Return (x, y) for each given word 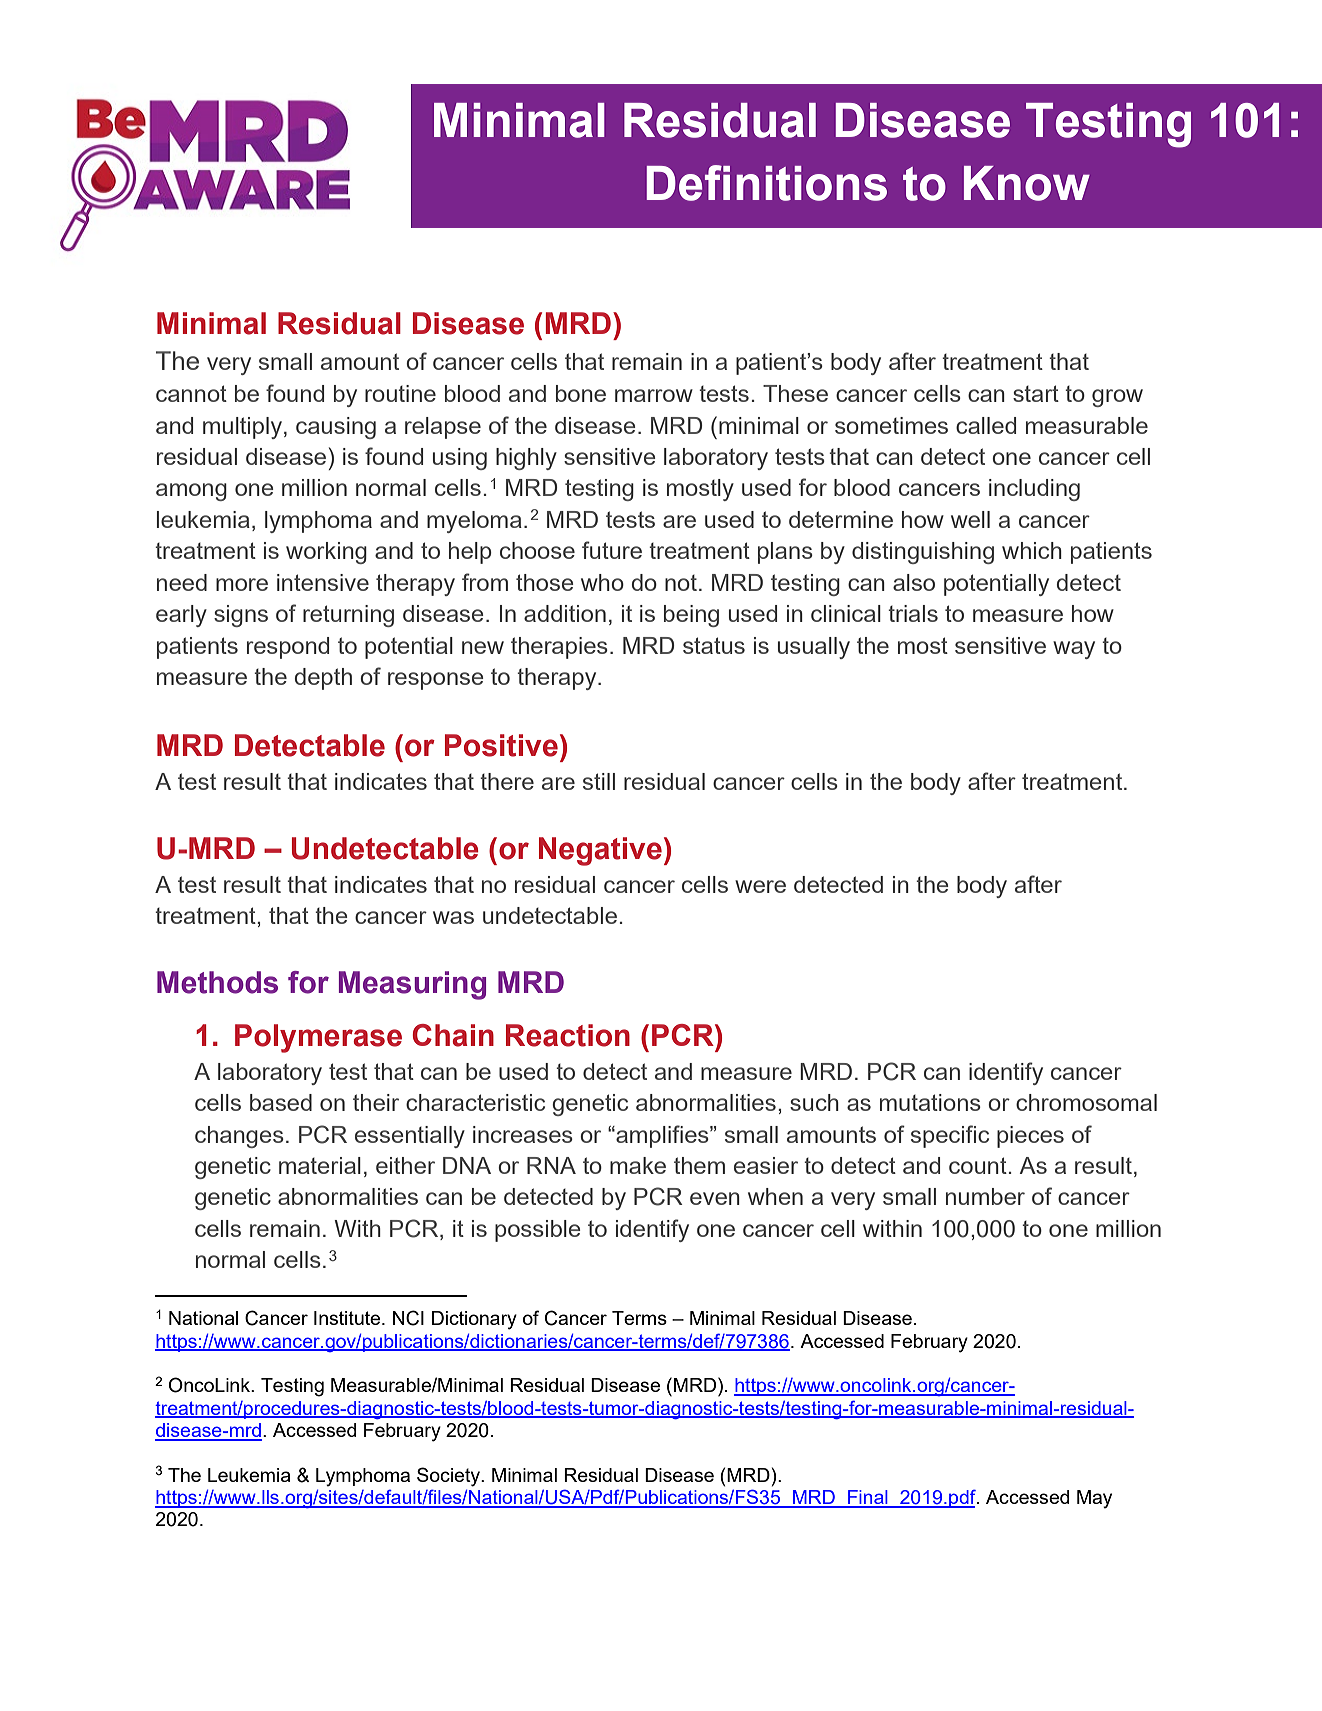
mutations (930, 1102)
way (1074, 650)
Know (1027, 183)
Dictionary (474, 1320)
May (1094, 1499)
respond (288, 648)
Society (450, 1477)
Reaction (568, 1035)
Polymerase (318, 1038)
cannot (191, 393)
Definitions (767, 183)
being (691, 616)
